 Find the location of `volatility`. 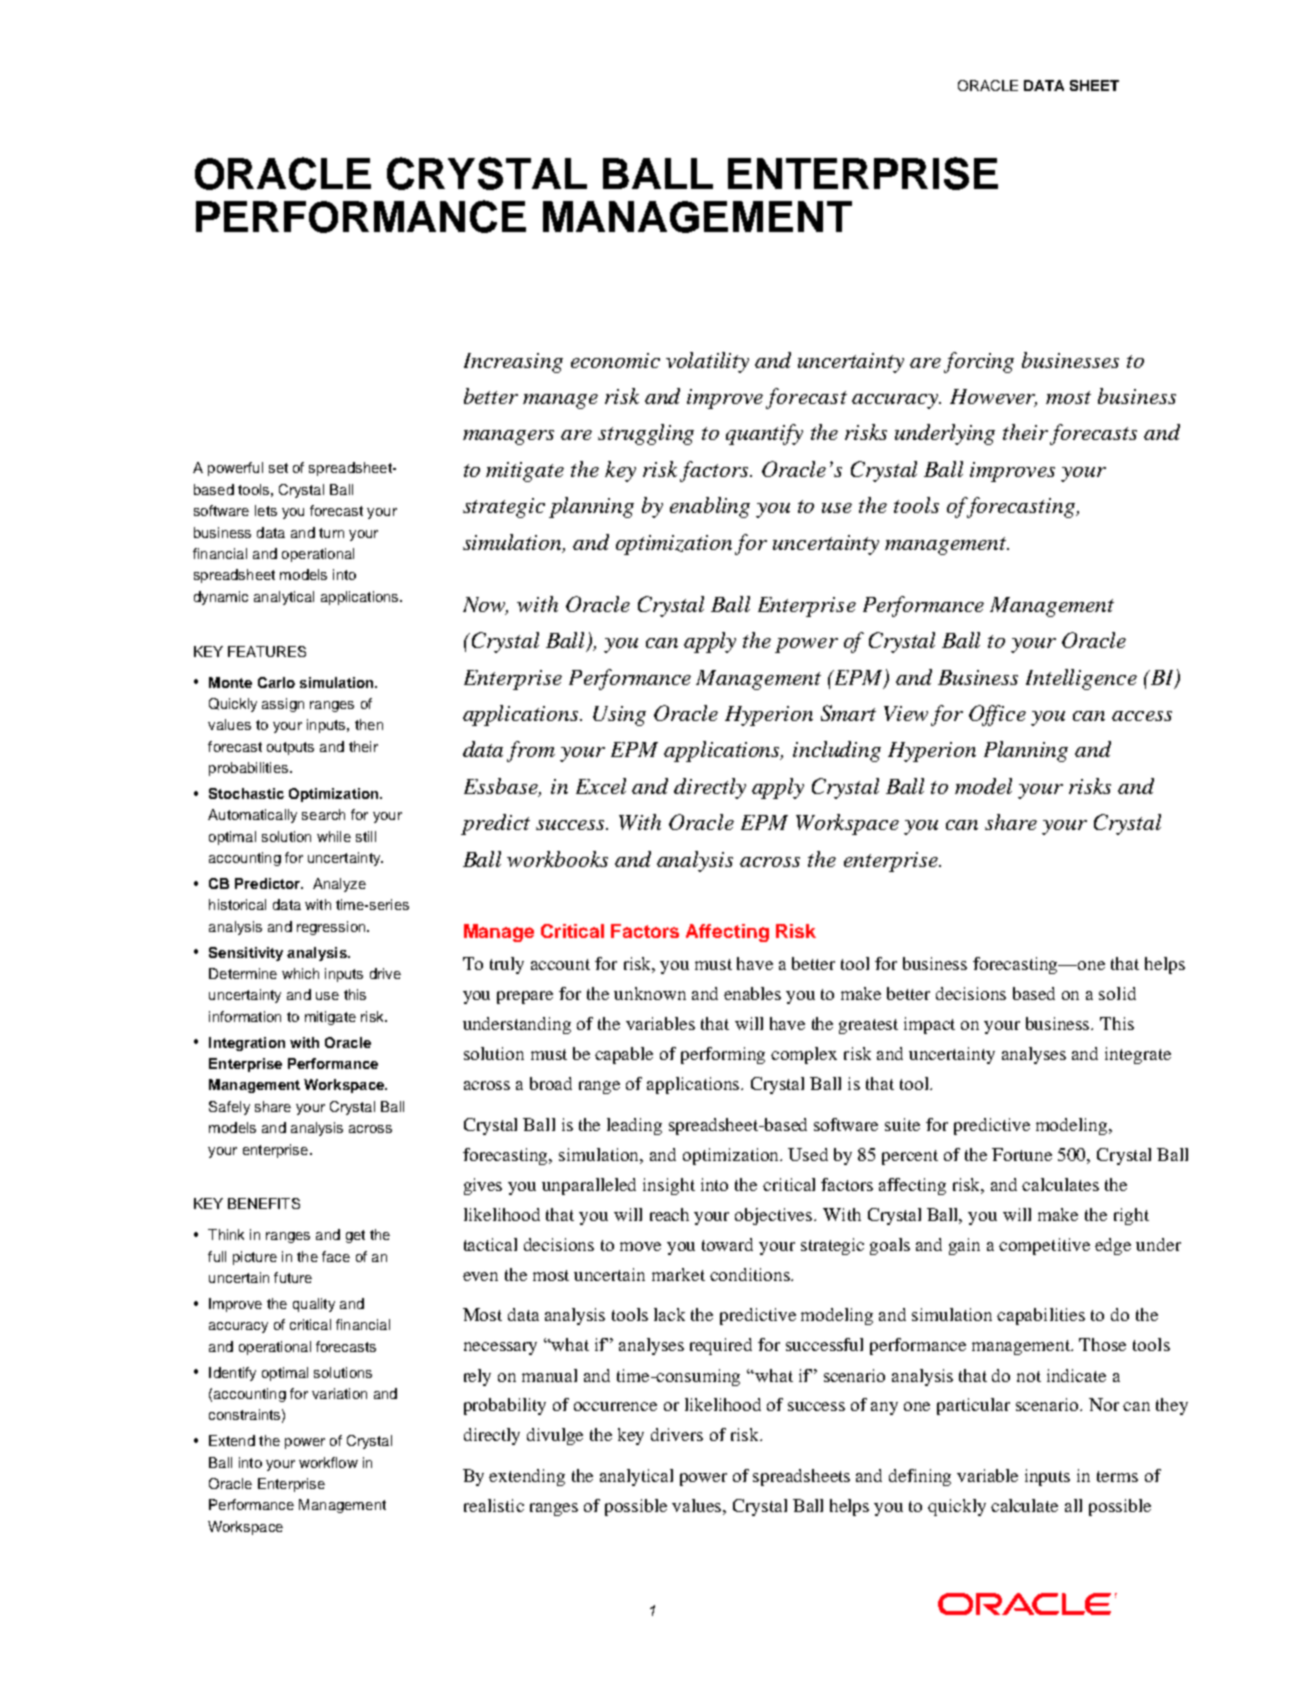

volatility is located at coordinates (707, 362).
